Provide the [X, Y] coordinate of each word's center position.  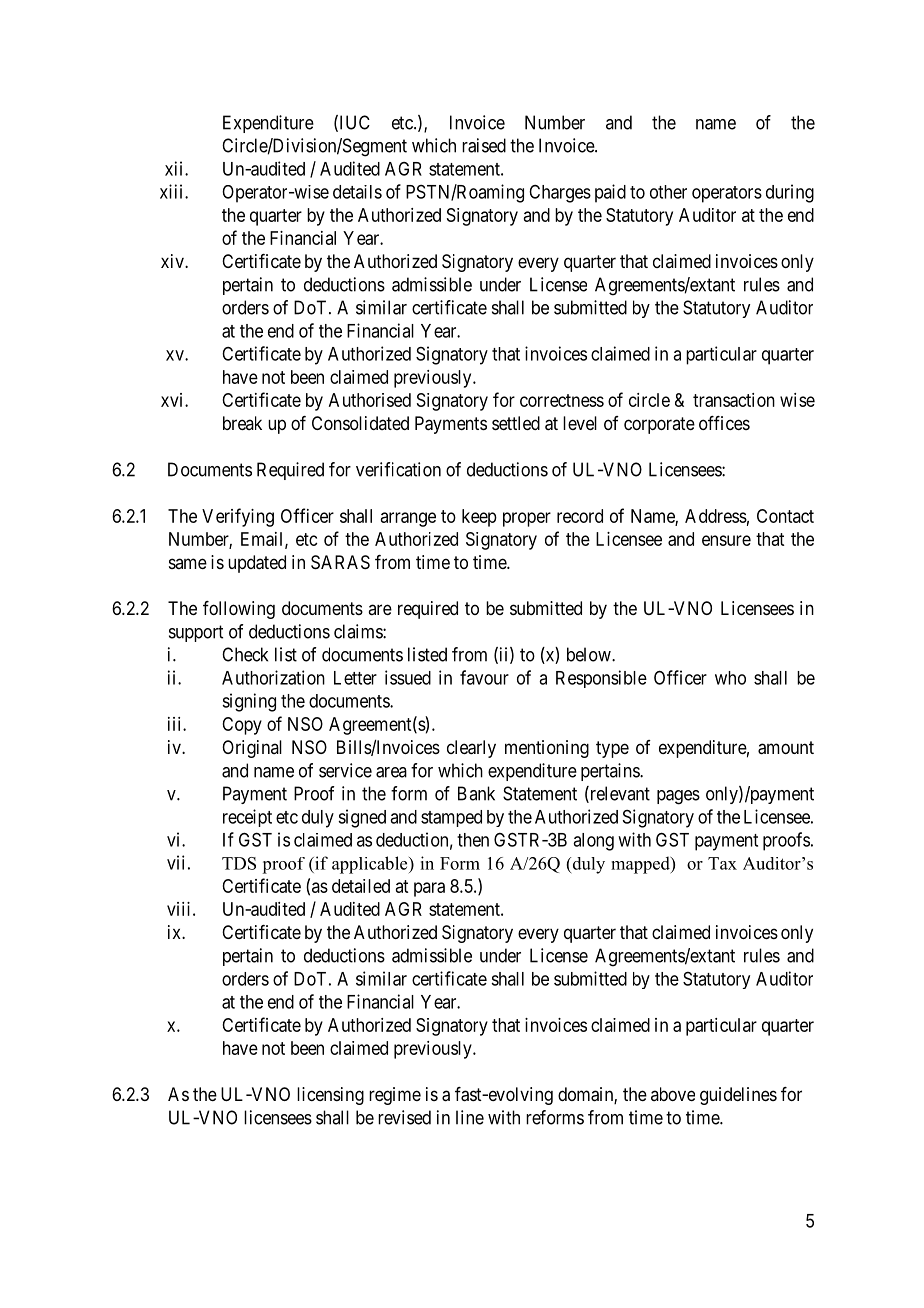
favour [484, 677]
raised [484, 145]
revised [404, 1117]
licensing [330, 1096]
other [668, 192]
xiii [173, 191]
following [239, 610]
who [730, 678]
